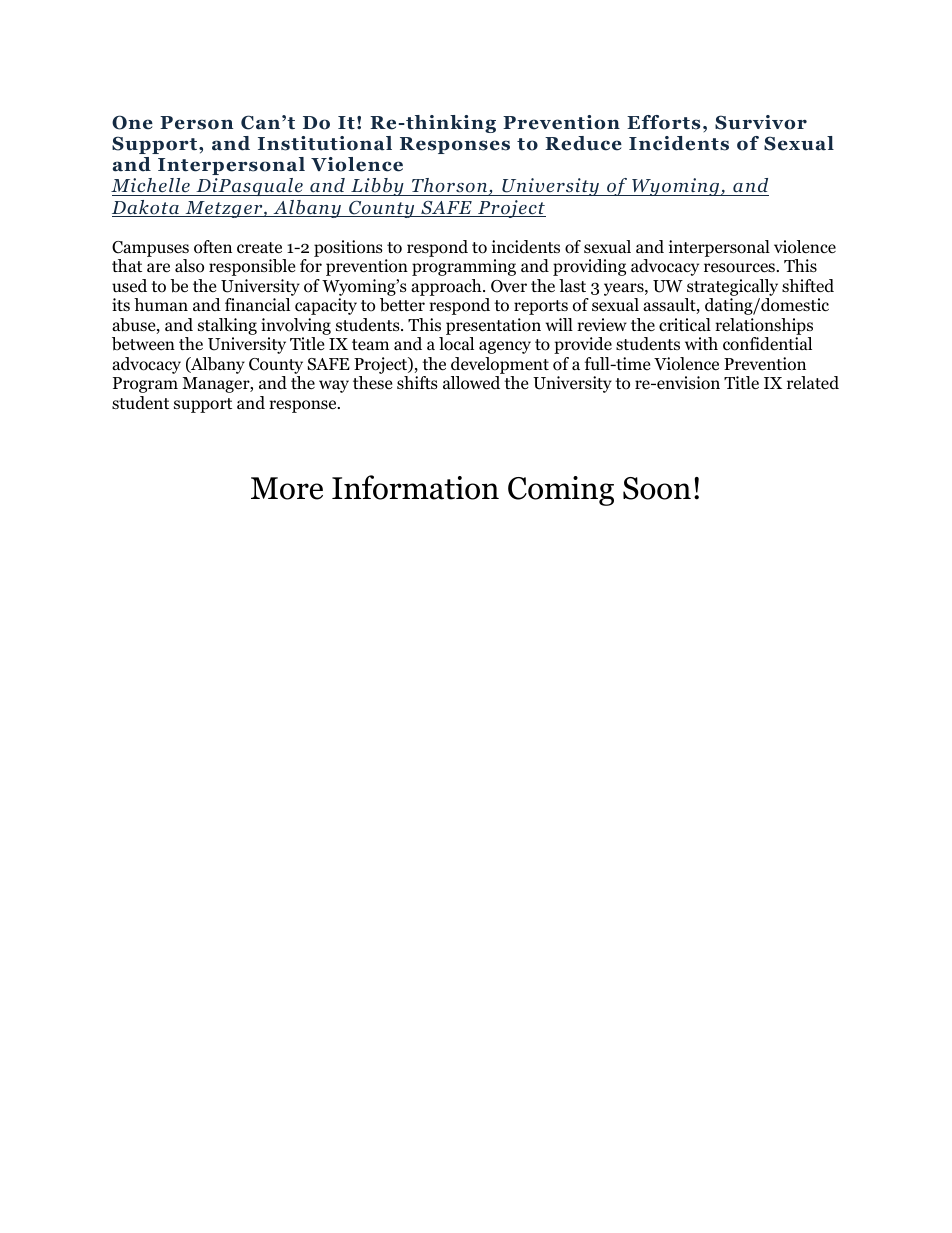 The height and width of the screenshot is (1233, 952). Describe the element at coordinates (402, 305) in the screenshot. I see `better` at that location.
